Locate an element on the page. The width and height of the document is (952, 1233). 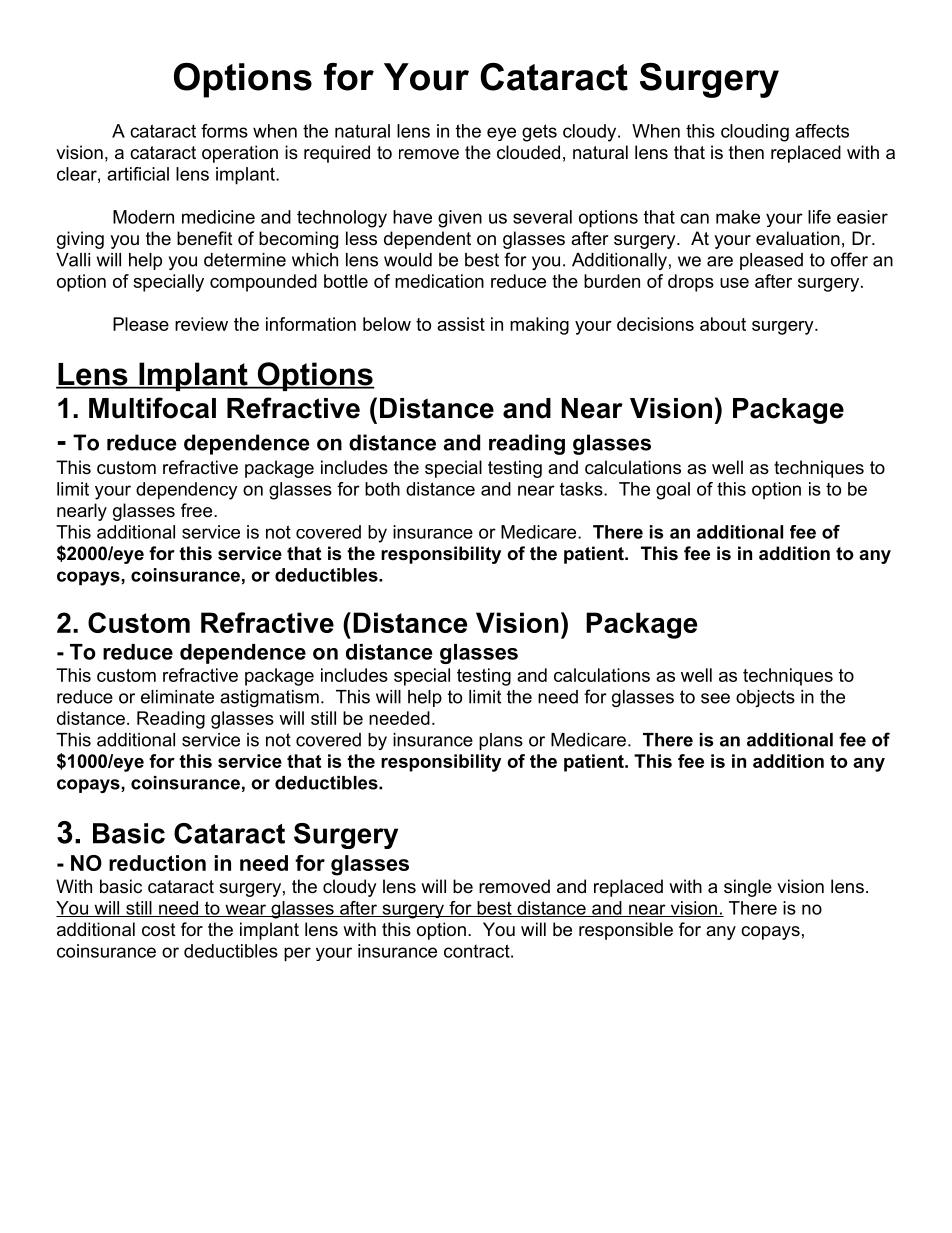
both is located at coordinates (382, 489).
